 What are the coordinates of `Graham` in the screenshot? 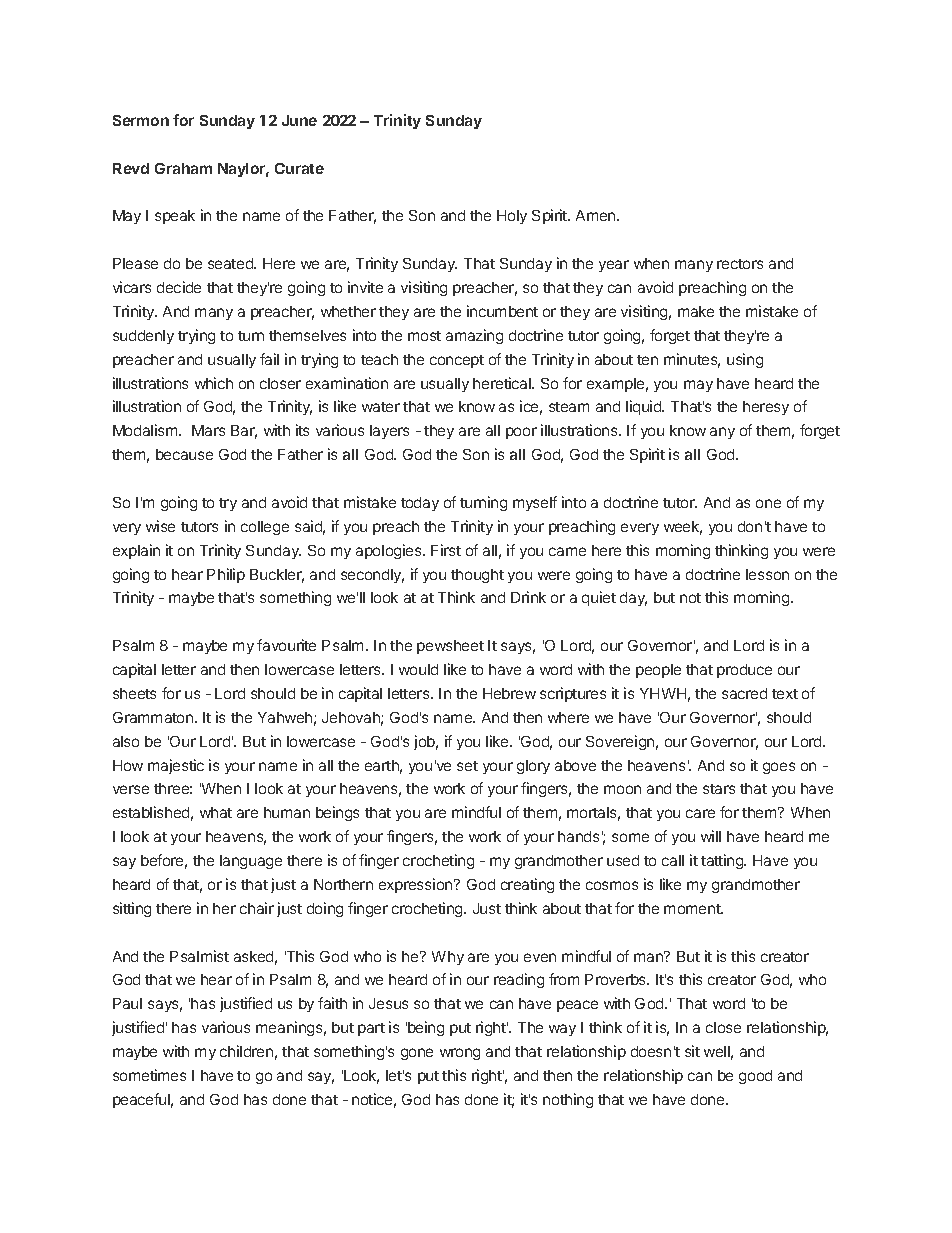 It's located at (183, 168).
